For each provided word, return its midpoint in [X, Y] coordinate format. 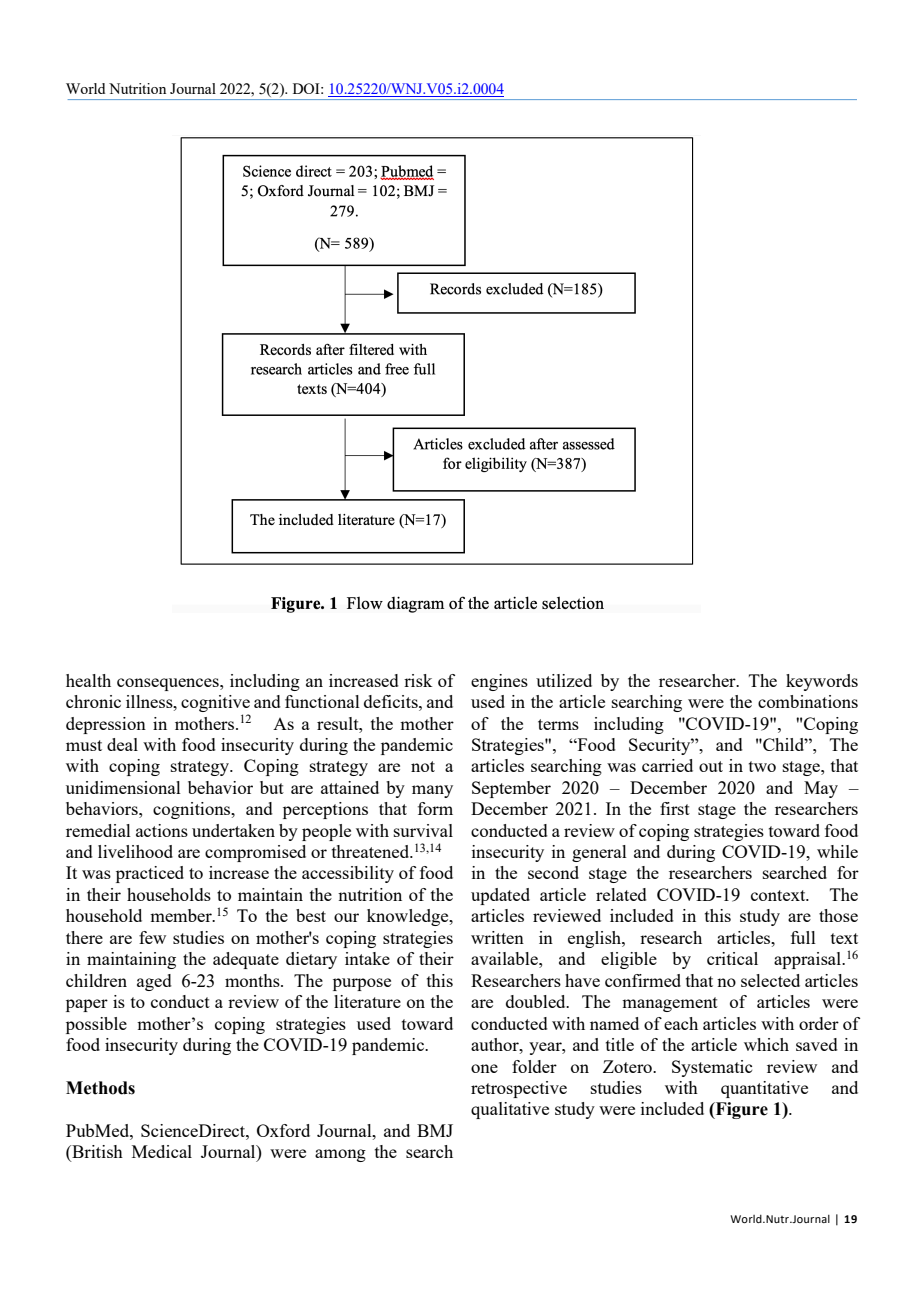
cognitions [193, 810]
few [152, 937]
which [766, 1044]
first [675, 808]
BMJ [435, 1130]
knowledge [409, 917]
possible [96, 1025]
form [435, 808]
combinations [808, 701]
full [803, 937]
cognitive [215, 703]
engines [499, 682]
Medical [162, 1151]
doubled [537, 1001]
